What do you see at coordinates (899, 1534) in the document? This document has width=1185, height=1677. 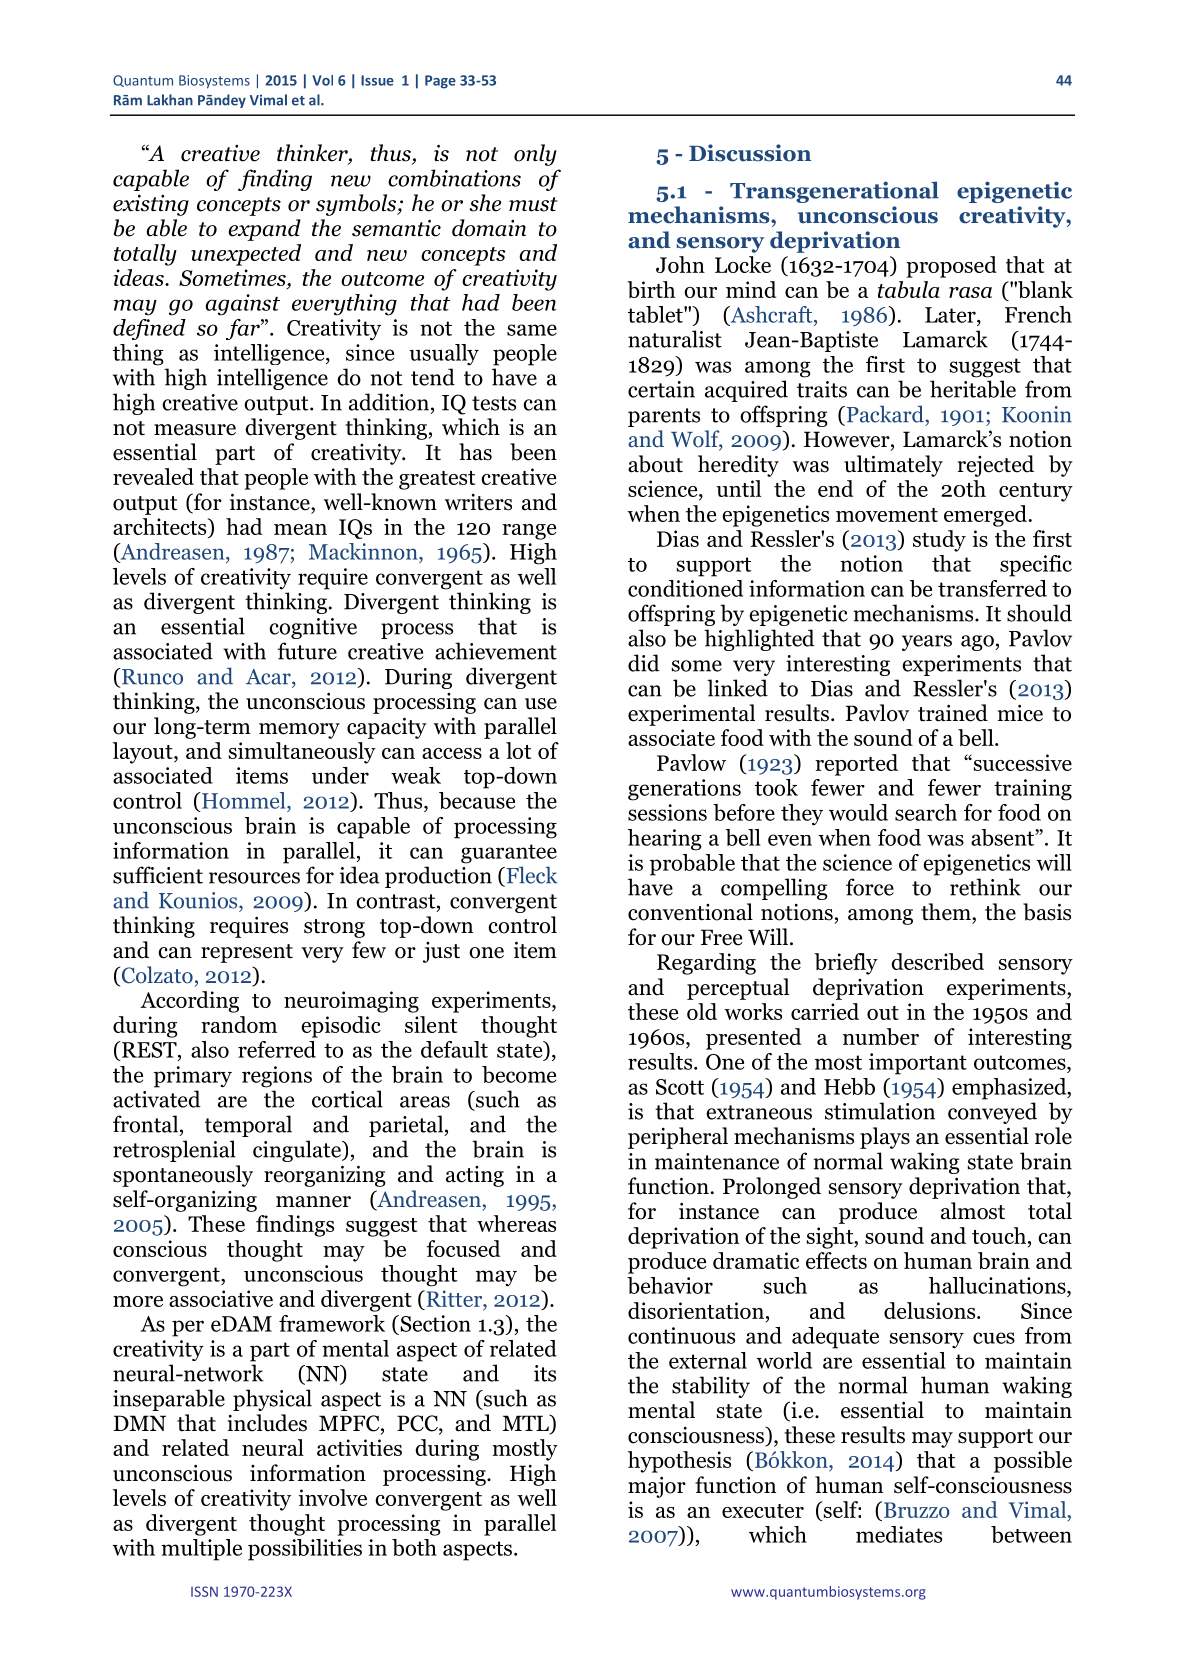 I see `mediates` at bounding box center [899, 1534].
